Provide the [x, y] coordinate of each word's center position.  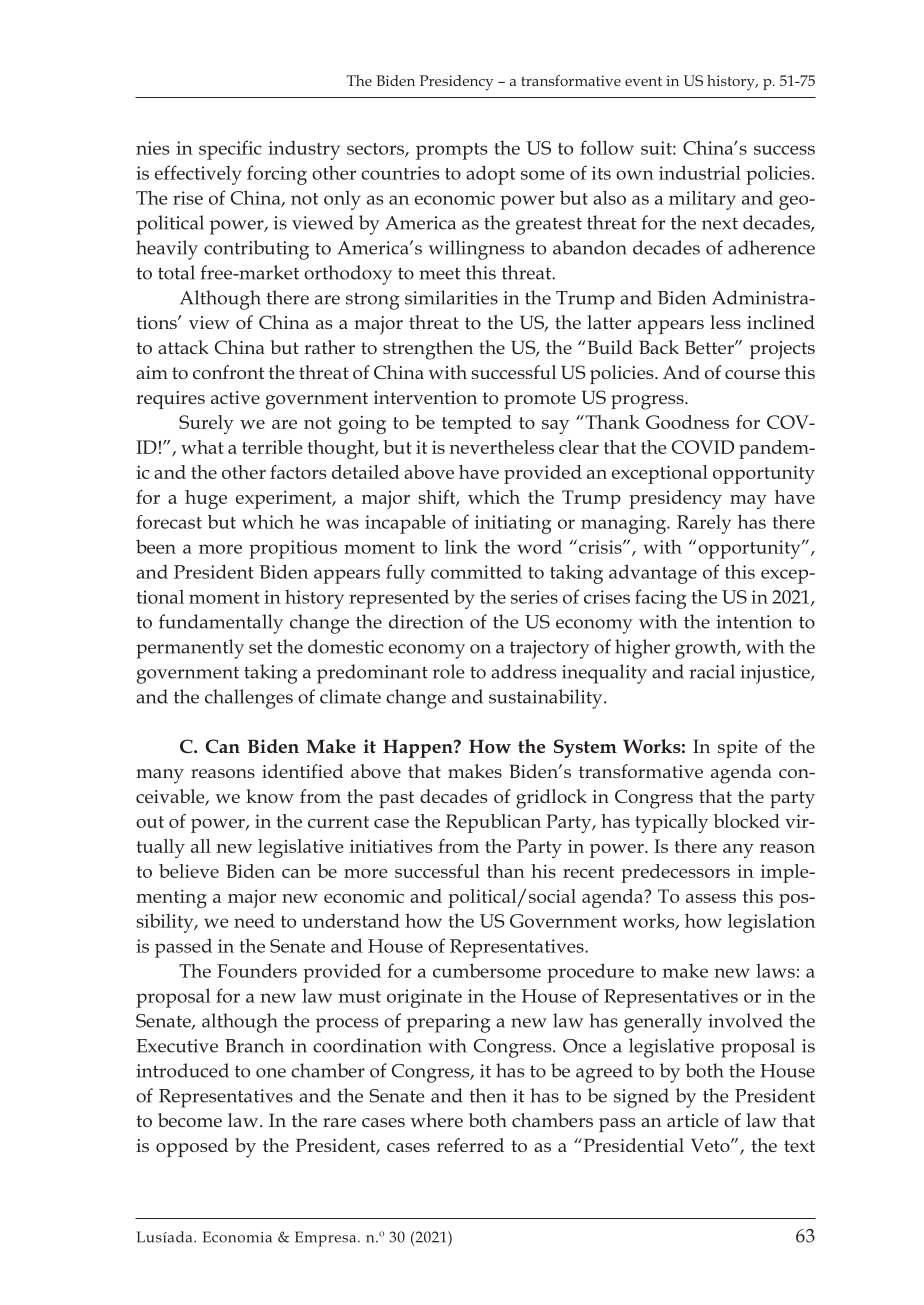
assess [711, 898]
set [260, 647]
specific [230, 150]
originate [424, 998]
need [254, 920]
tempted [477, 424]
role [449, 671]
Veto [711, 1145]
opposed [192, 1147]
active [235, 397]
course [752, 374]
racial [712, 671]
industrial [700, 172]
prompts [451, 151]
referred [470, 1145]
